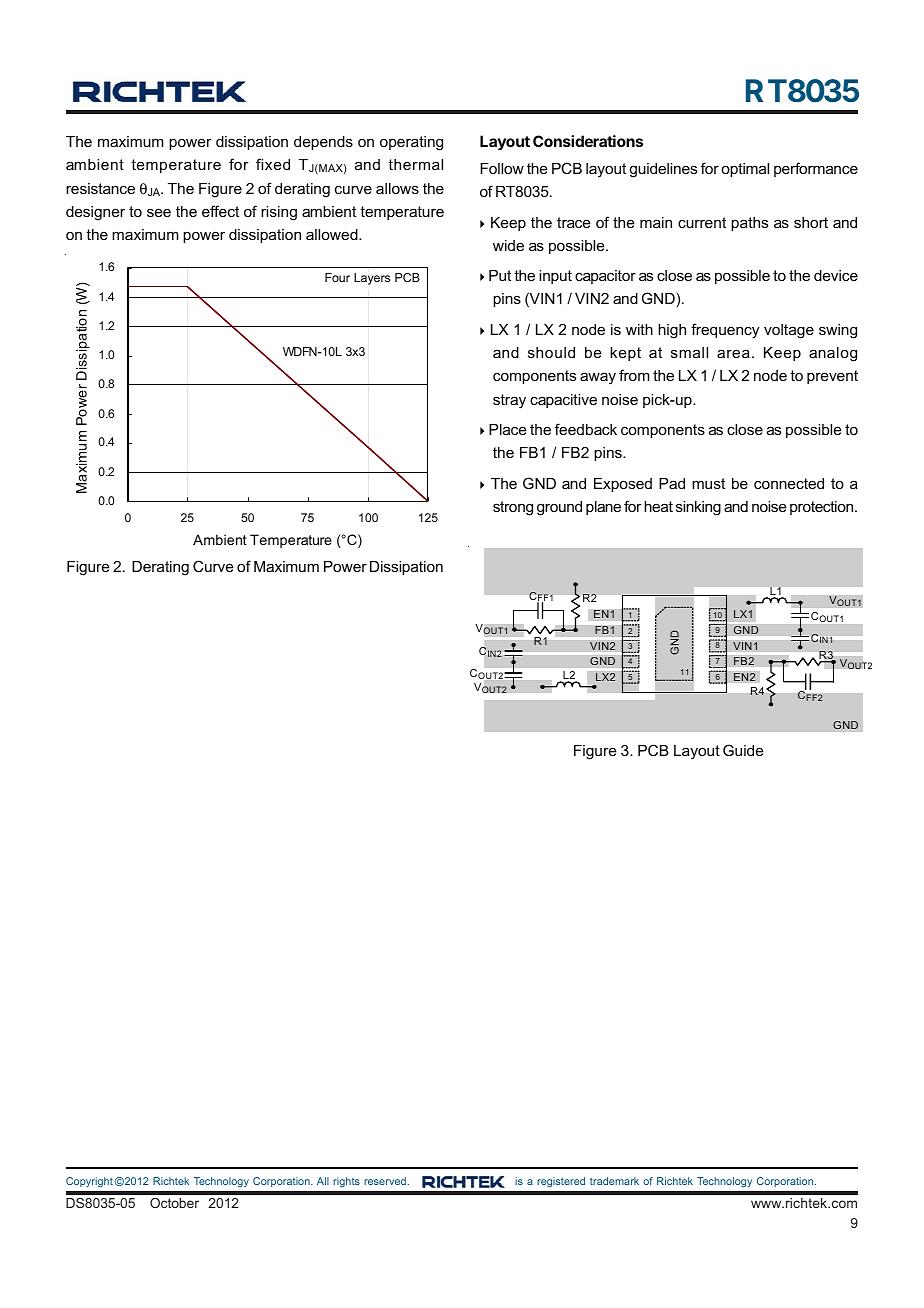 The height and width of the screenshot is (1308, 924). I want to click on Four, so click(337, 277).
